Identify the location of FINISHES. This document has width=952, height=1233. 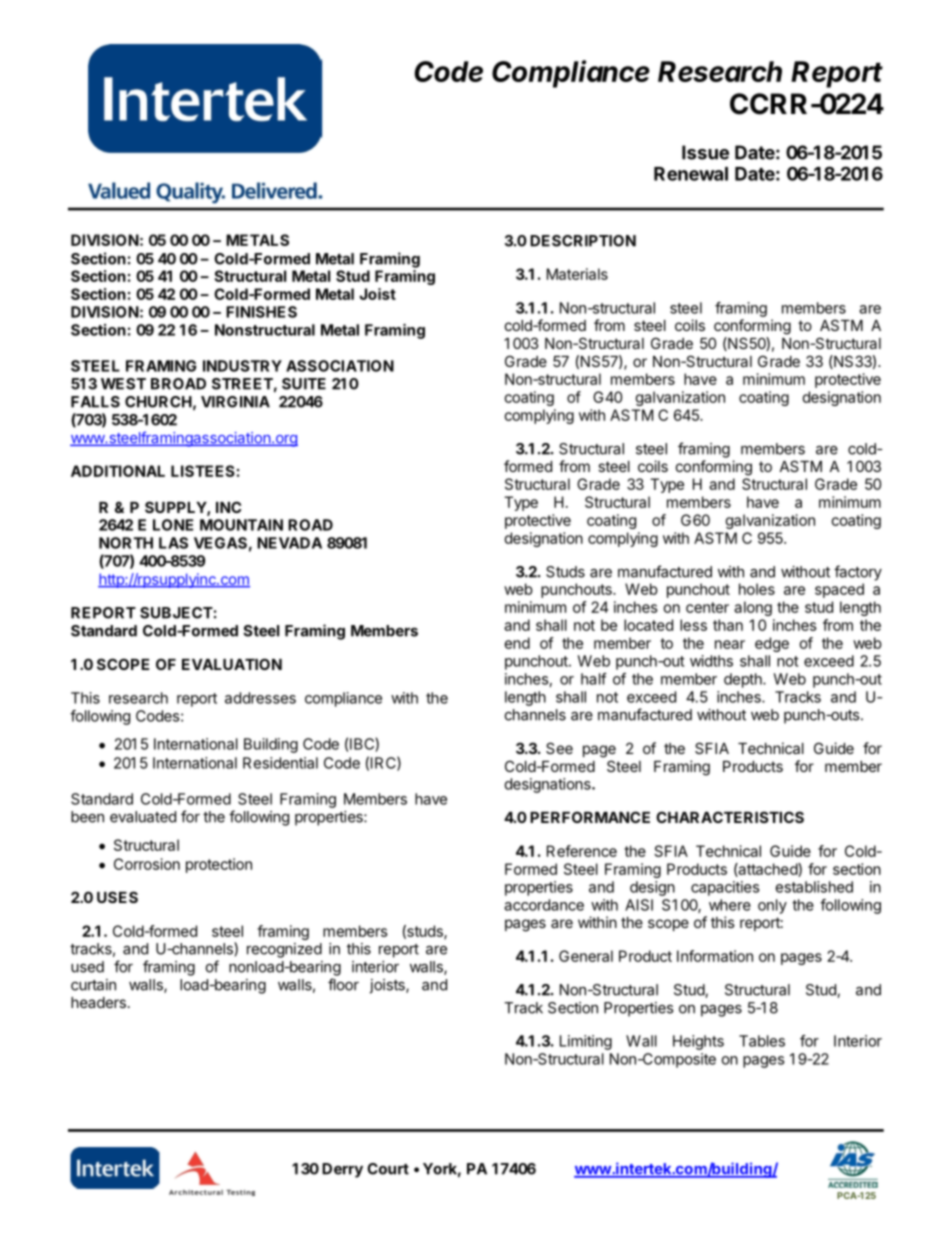
(261, 312).
